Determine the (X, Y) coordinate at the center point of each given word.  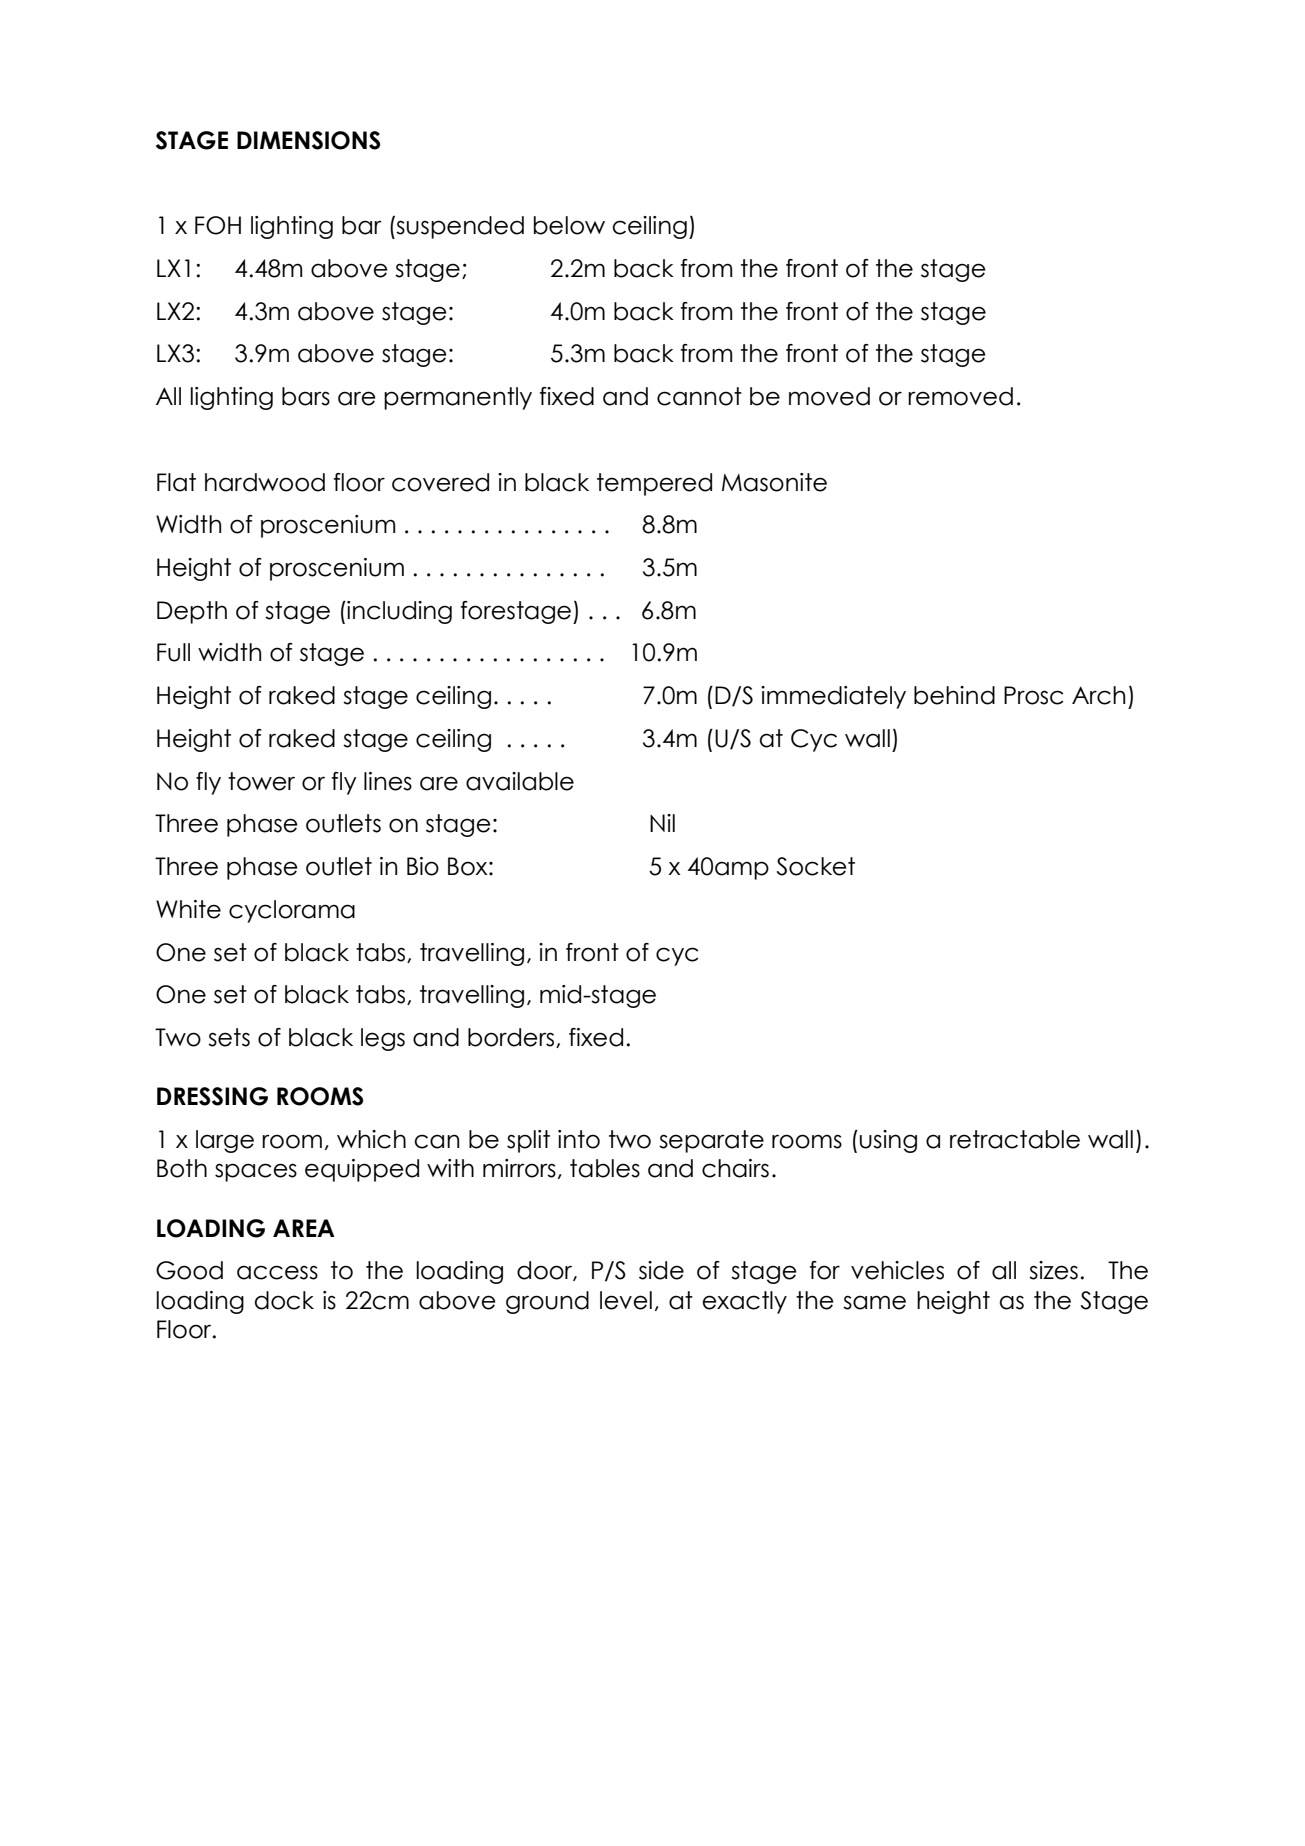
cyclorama (292, 911)
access (277, 1272)
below (569, 225)
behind (954, 695)
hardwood (265, 482)
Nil (662, 823)
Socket (816, 866)
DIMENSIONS (308, 140)
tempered (654, 484)
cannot (699, 396)
